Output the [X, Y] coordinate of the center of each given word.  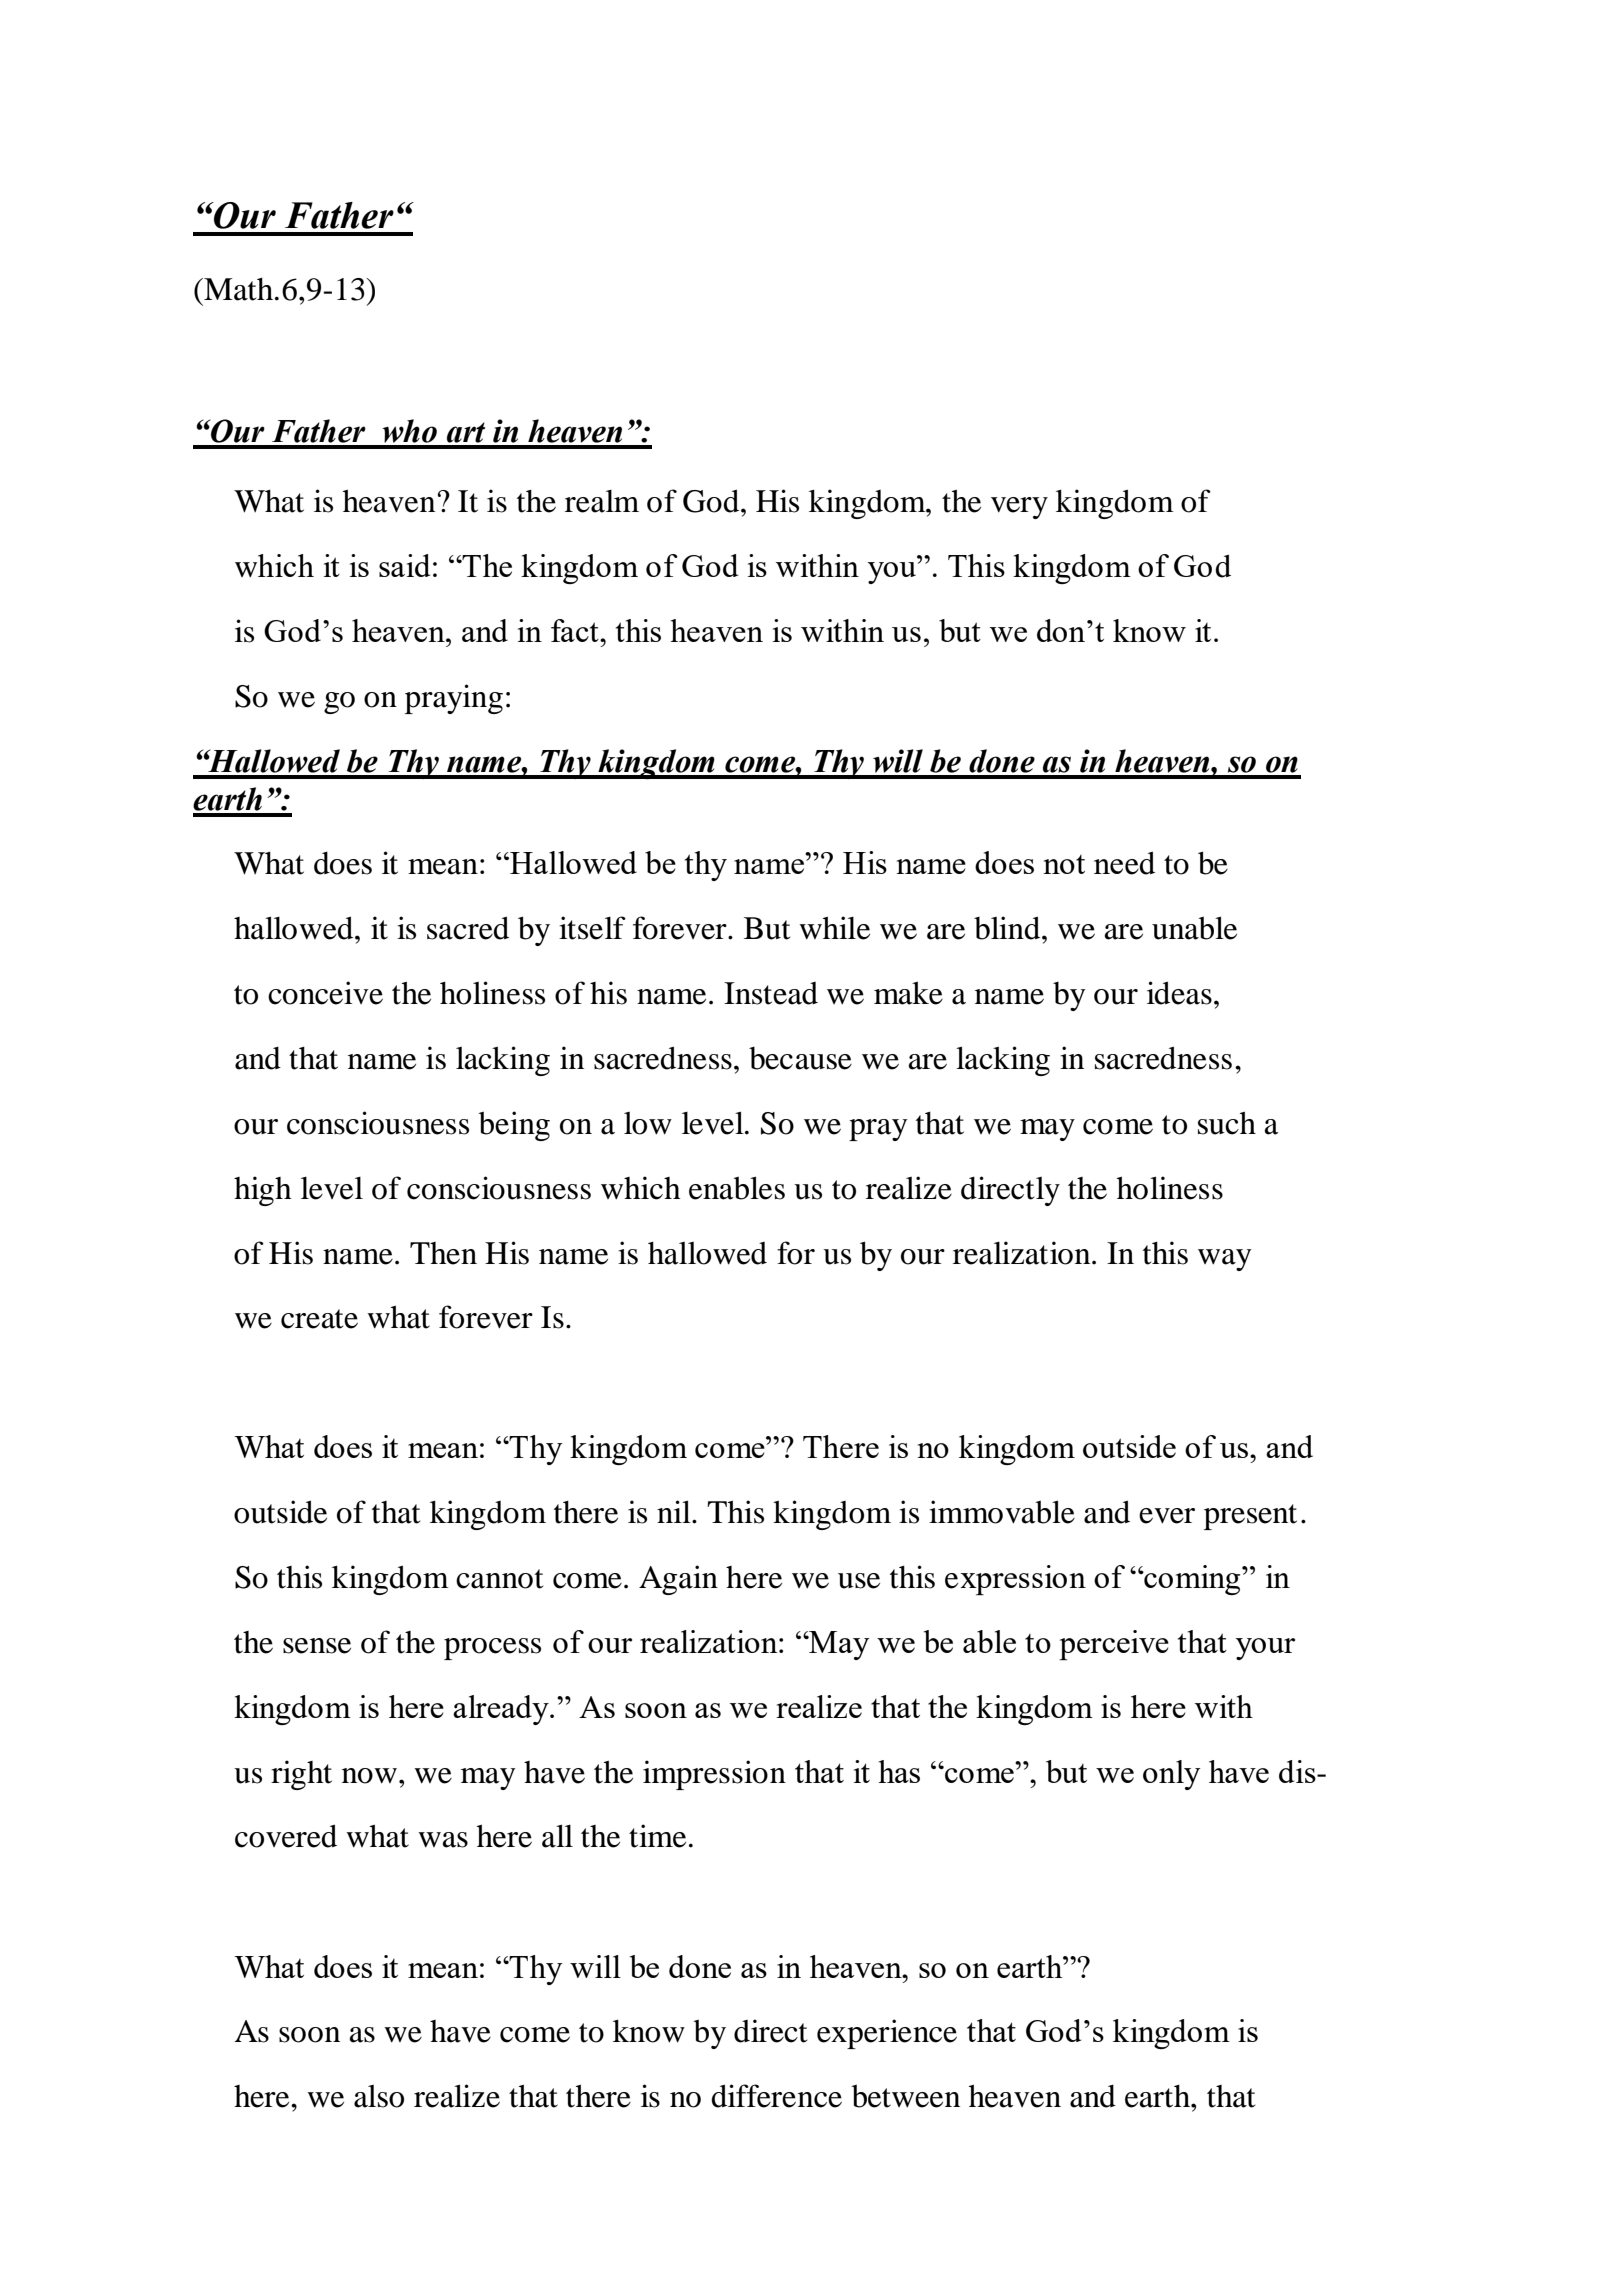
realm [602, 501]
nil [675, 1511]
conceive [325, 993]
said [404, 565]
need [1124, 863]
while [834, 928]
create [319, 1319]
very [1019, 508]
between [906, 2096]
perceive [1114, 1645]
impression [714, 1775]
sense [317, 1646]
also [379, 2096]
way [1224, 1260]
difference [776, 2096]
